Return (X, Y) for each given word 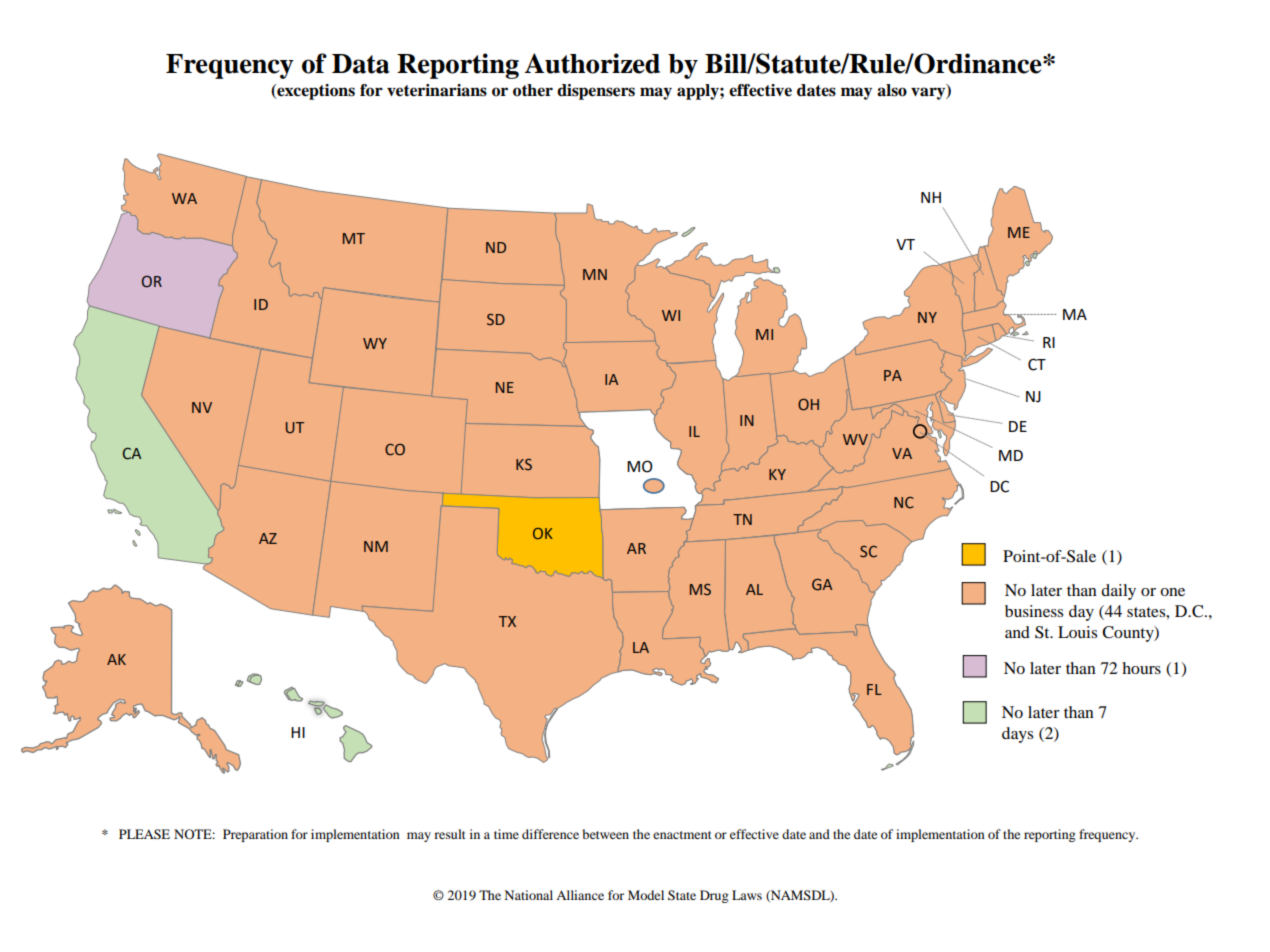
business (1034, 611)
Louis (1077, 632)
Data (361, 64)
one (1172, 592)
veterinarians (437, 90)
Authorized (592, 63)
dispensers (596, 92)
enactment (682, 835)
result (450, 834)
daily (1118, 592)
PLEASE (144, 834)
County (1129, 634)
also (892, 90)
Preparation (255, 835)
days (1017, 735)
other (533, 90)
